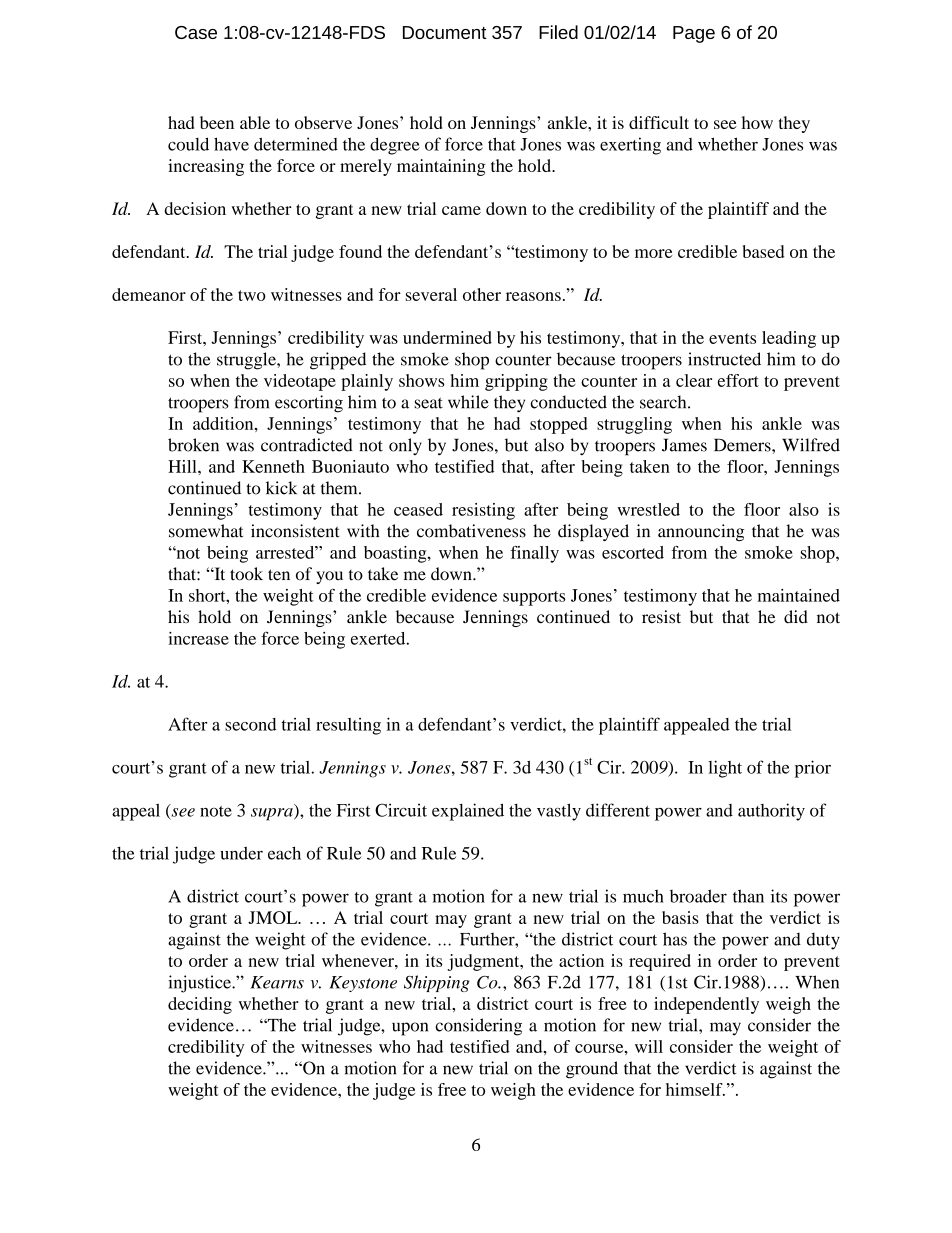 This screenshot has width=952, height=1233. I want to click on Case, so click(196, 32).
